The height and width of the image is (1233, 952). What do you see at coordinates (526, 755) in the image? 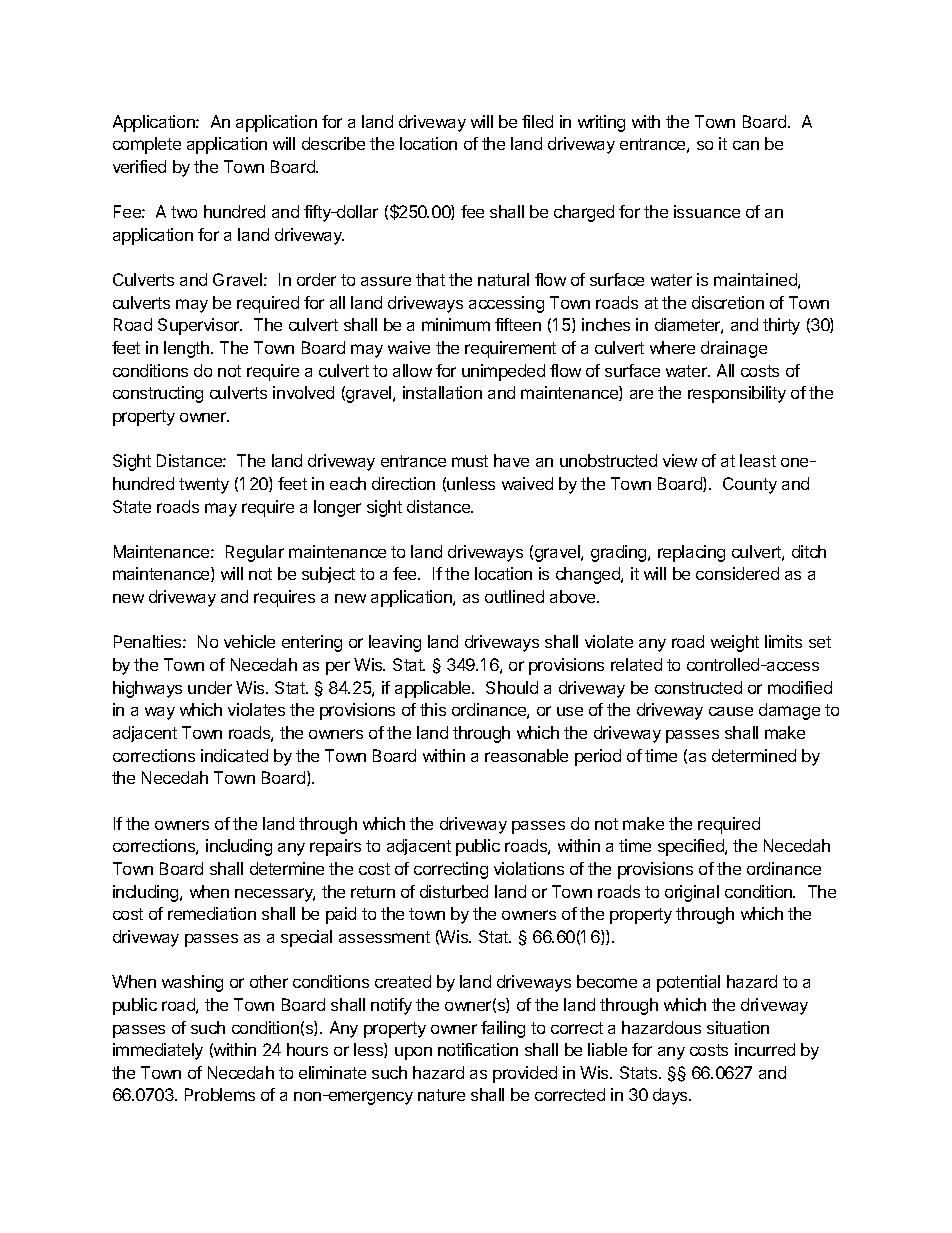
I see `reasonable` at bounding box center [526, 755].
